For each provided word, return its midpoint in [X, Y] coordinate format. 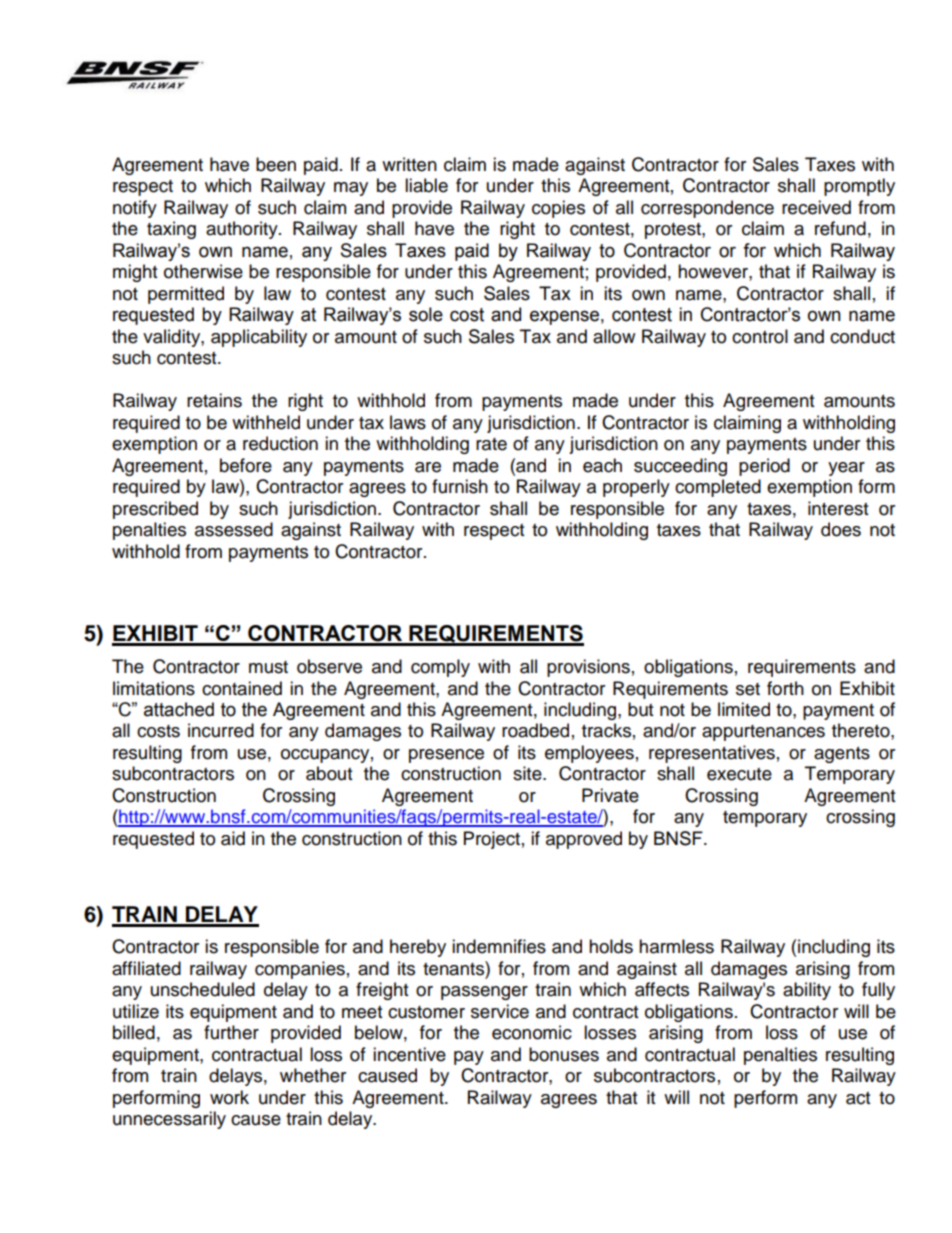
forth [785, 688]
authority [243, 230]
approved [584, 840]
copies [558, 209]
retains [214, 400]
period [764, 467]
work [229, 1097]
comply [440, 668]
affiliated [146, 968]
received [816, 207]
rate [491, 444]
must [268, 667]
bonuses [564, 1054]
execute [739, 774]
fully [878, 991]
